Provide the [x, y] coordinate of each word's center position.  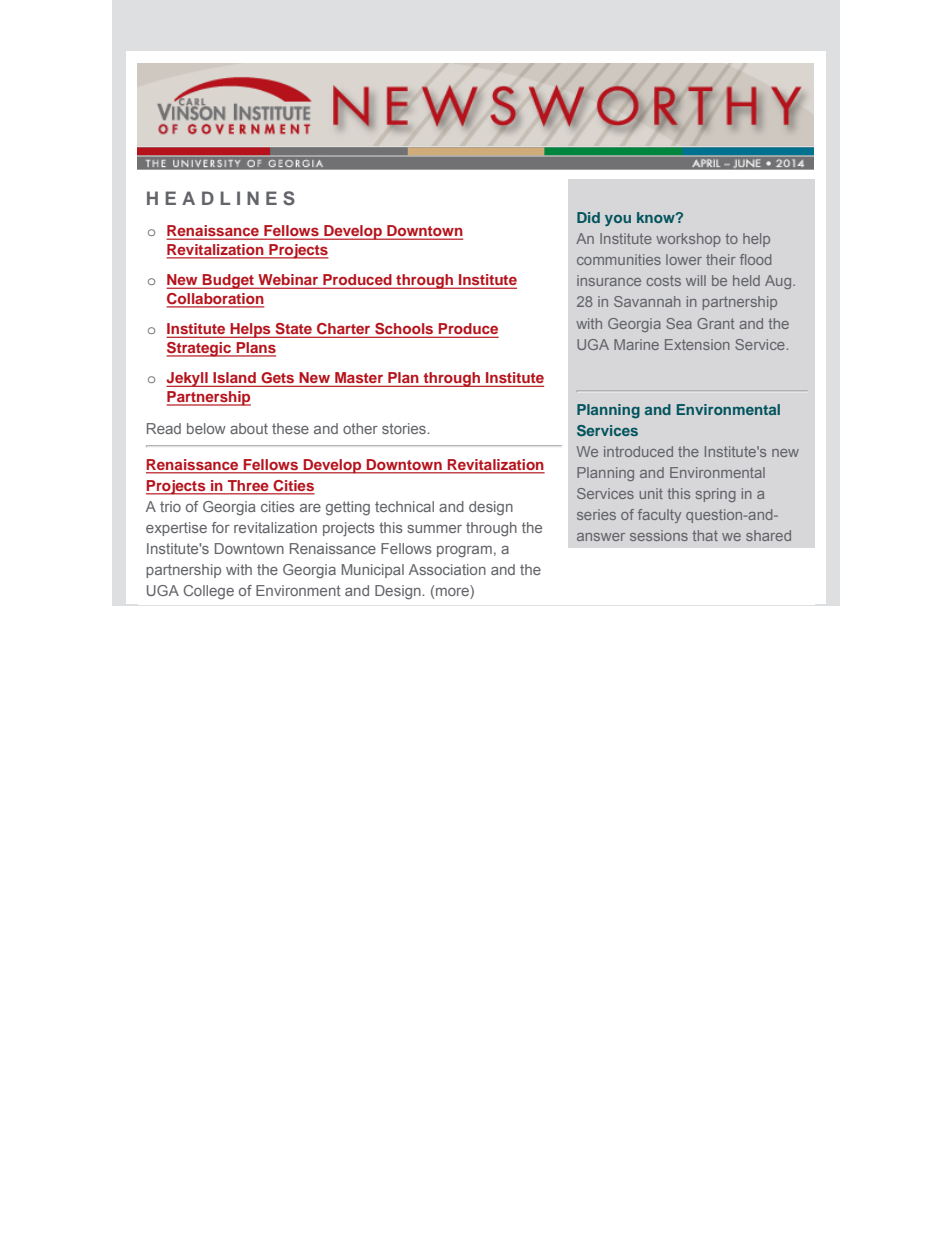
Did [588, 217]
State [293, 330]
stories [405, 428]
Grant [715, 323]
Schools [404, 330]
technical [404, 506]
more [453, 592]
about [249, 428]
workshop [688, 240]
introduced [638, 451]
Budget [228, 281]
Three [248, 487]
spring [716, 495]
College [208, 592]
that [705, 535]
